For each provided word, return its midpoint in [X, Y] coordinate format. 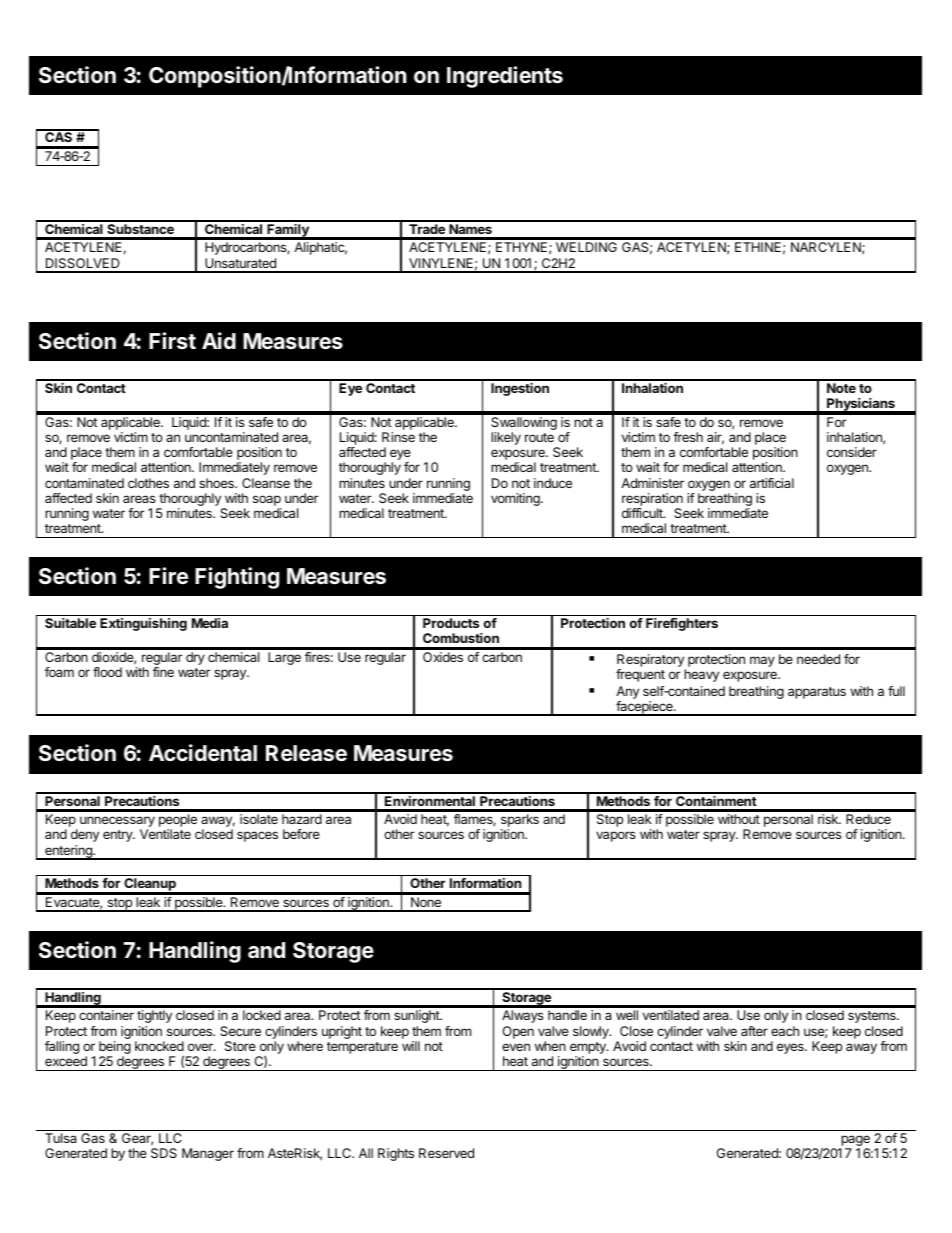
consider [852, 452]
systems [873, 1017]
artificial [772, 483]
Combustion [461, 638]
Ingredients [505, 77]
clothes [148, 483]
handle [567, 1015]
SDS [164, 1153]
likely [506, 438]
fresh [688, 437]
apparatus [817, 693]
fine [163, 672]
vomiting [516, 499]
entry [119, 836]
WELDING [586, 247]
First [172, 340]
